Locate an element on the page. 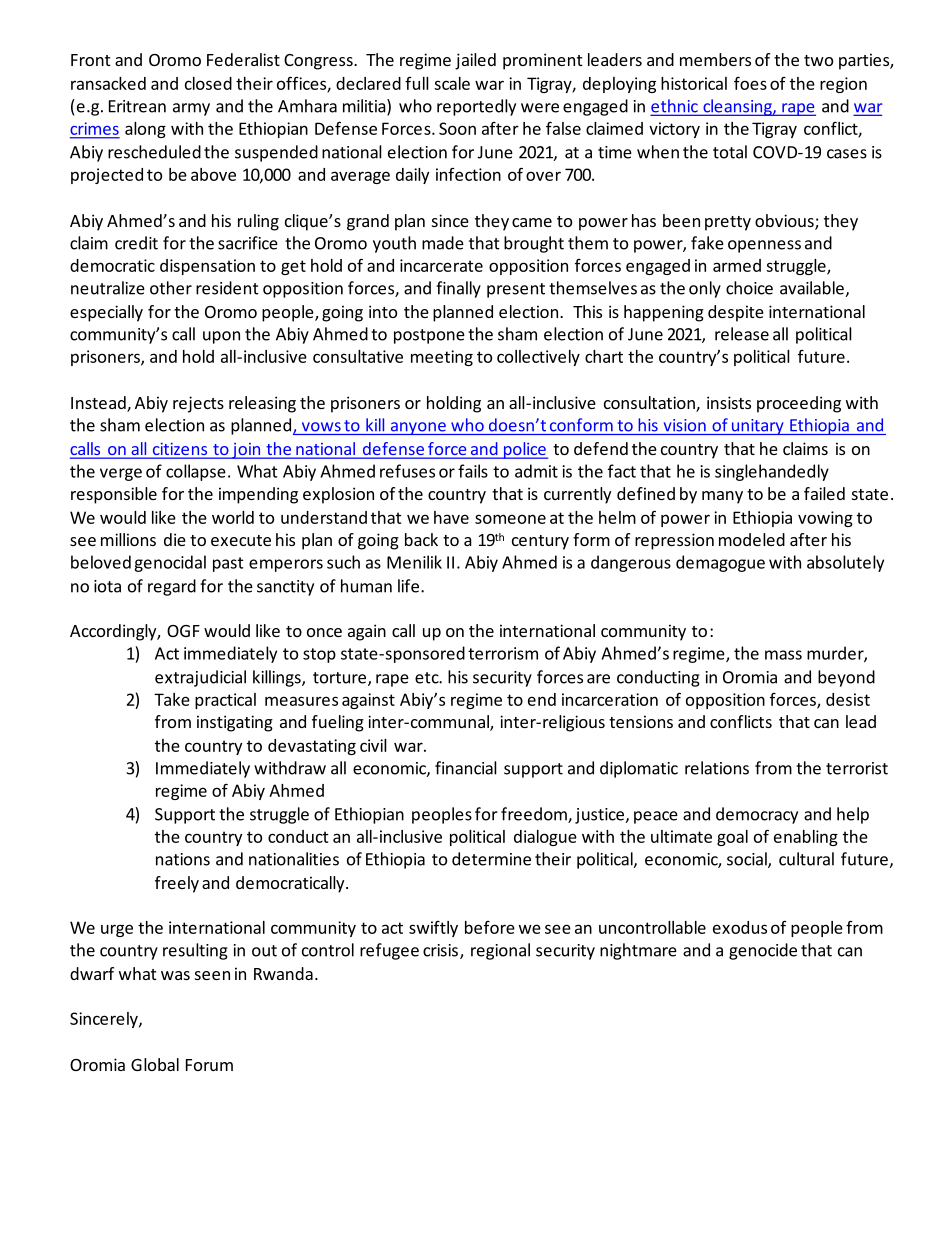 This page has width=952, height=1233. genocide is located at coordinates (763, 951).
